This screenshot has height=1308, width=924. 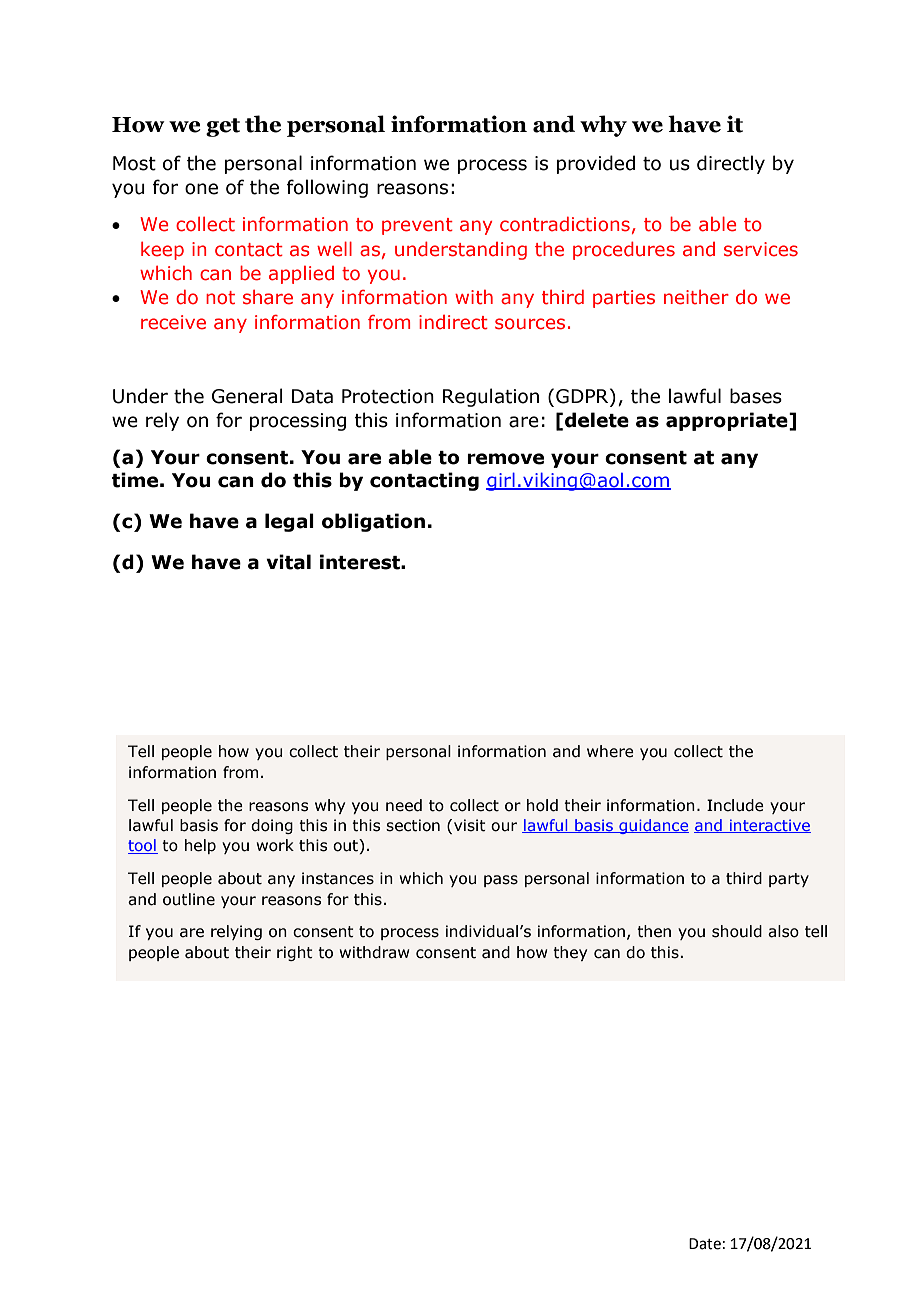 I want to click on outline, so click(x=189, y=899).
